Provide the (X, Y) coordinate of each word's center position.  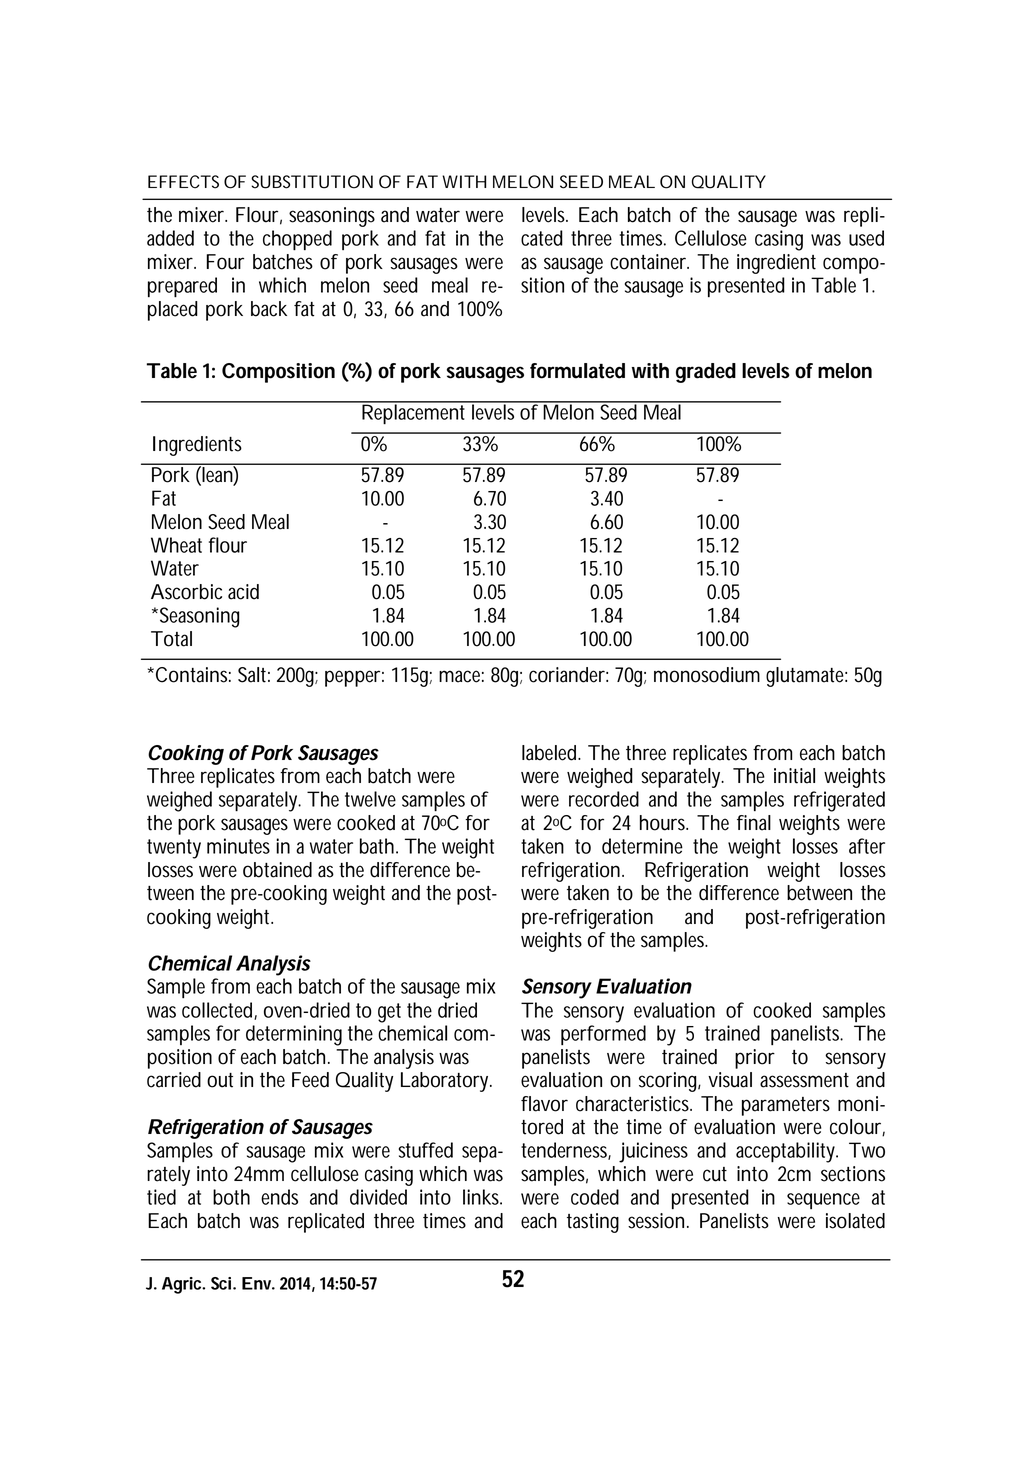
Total (171, 639)
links (482, 1197)
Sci (221, 1283)
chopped (297, 240)
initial (794, 776)
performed (603, 1035)
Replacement (413, 413)
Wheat (176, 545)
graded (706, 373)
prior (755, 1059)
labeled (550, 753)
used (866, 238)
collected (218, 1011)
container (649, 262)
